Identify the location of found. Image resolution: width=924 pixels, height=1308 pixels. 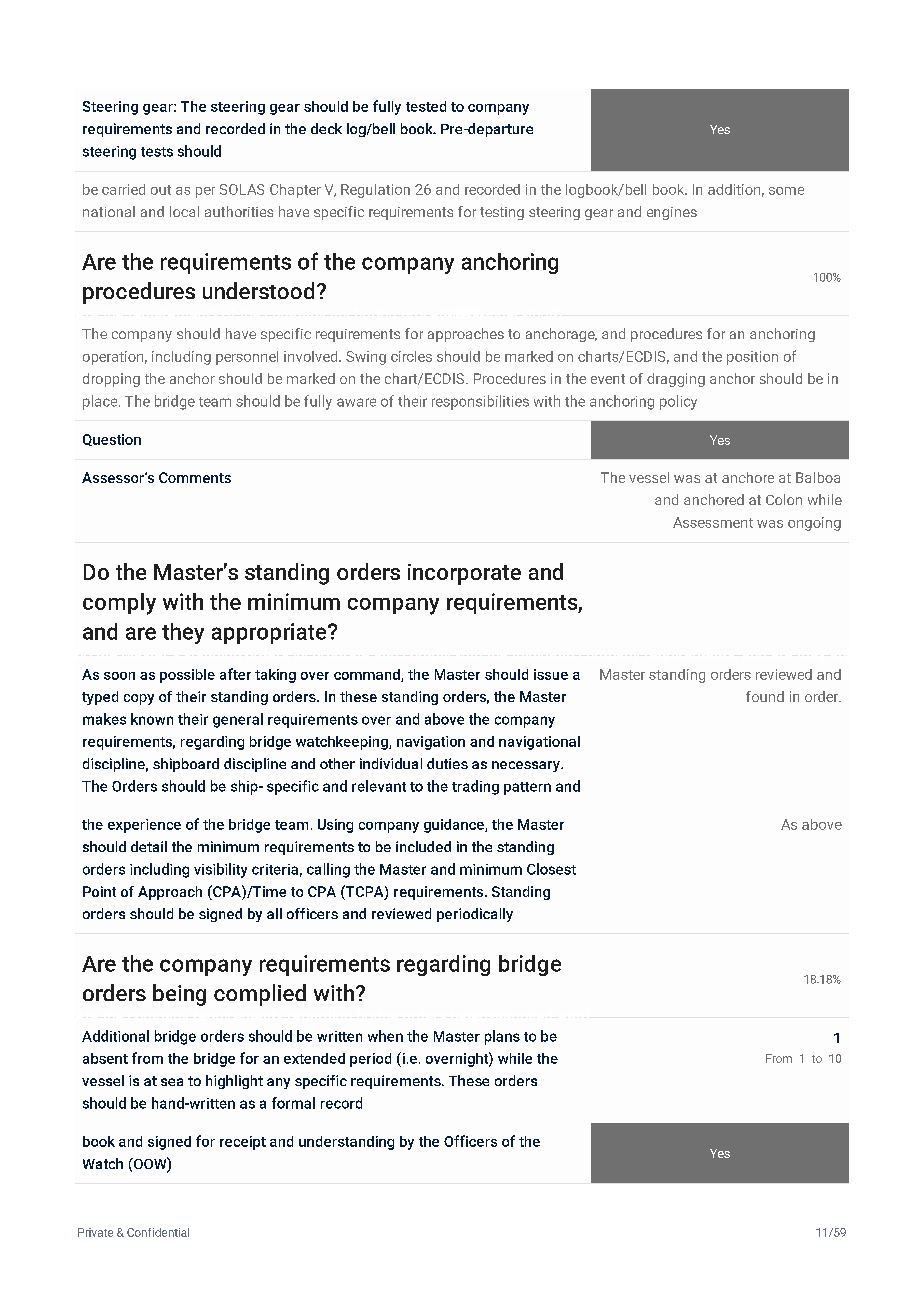
(765, 696).
